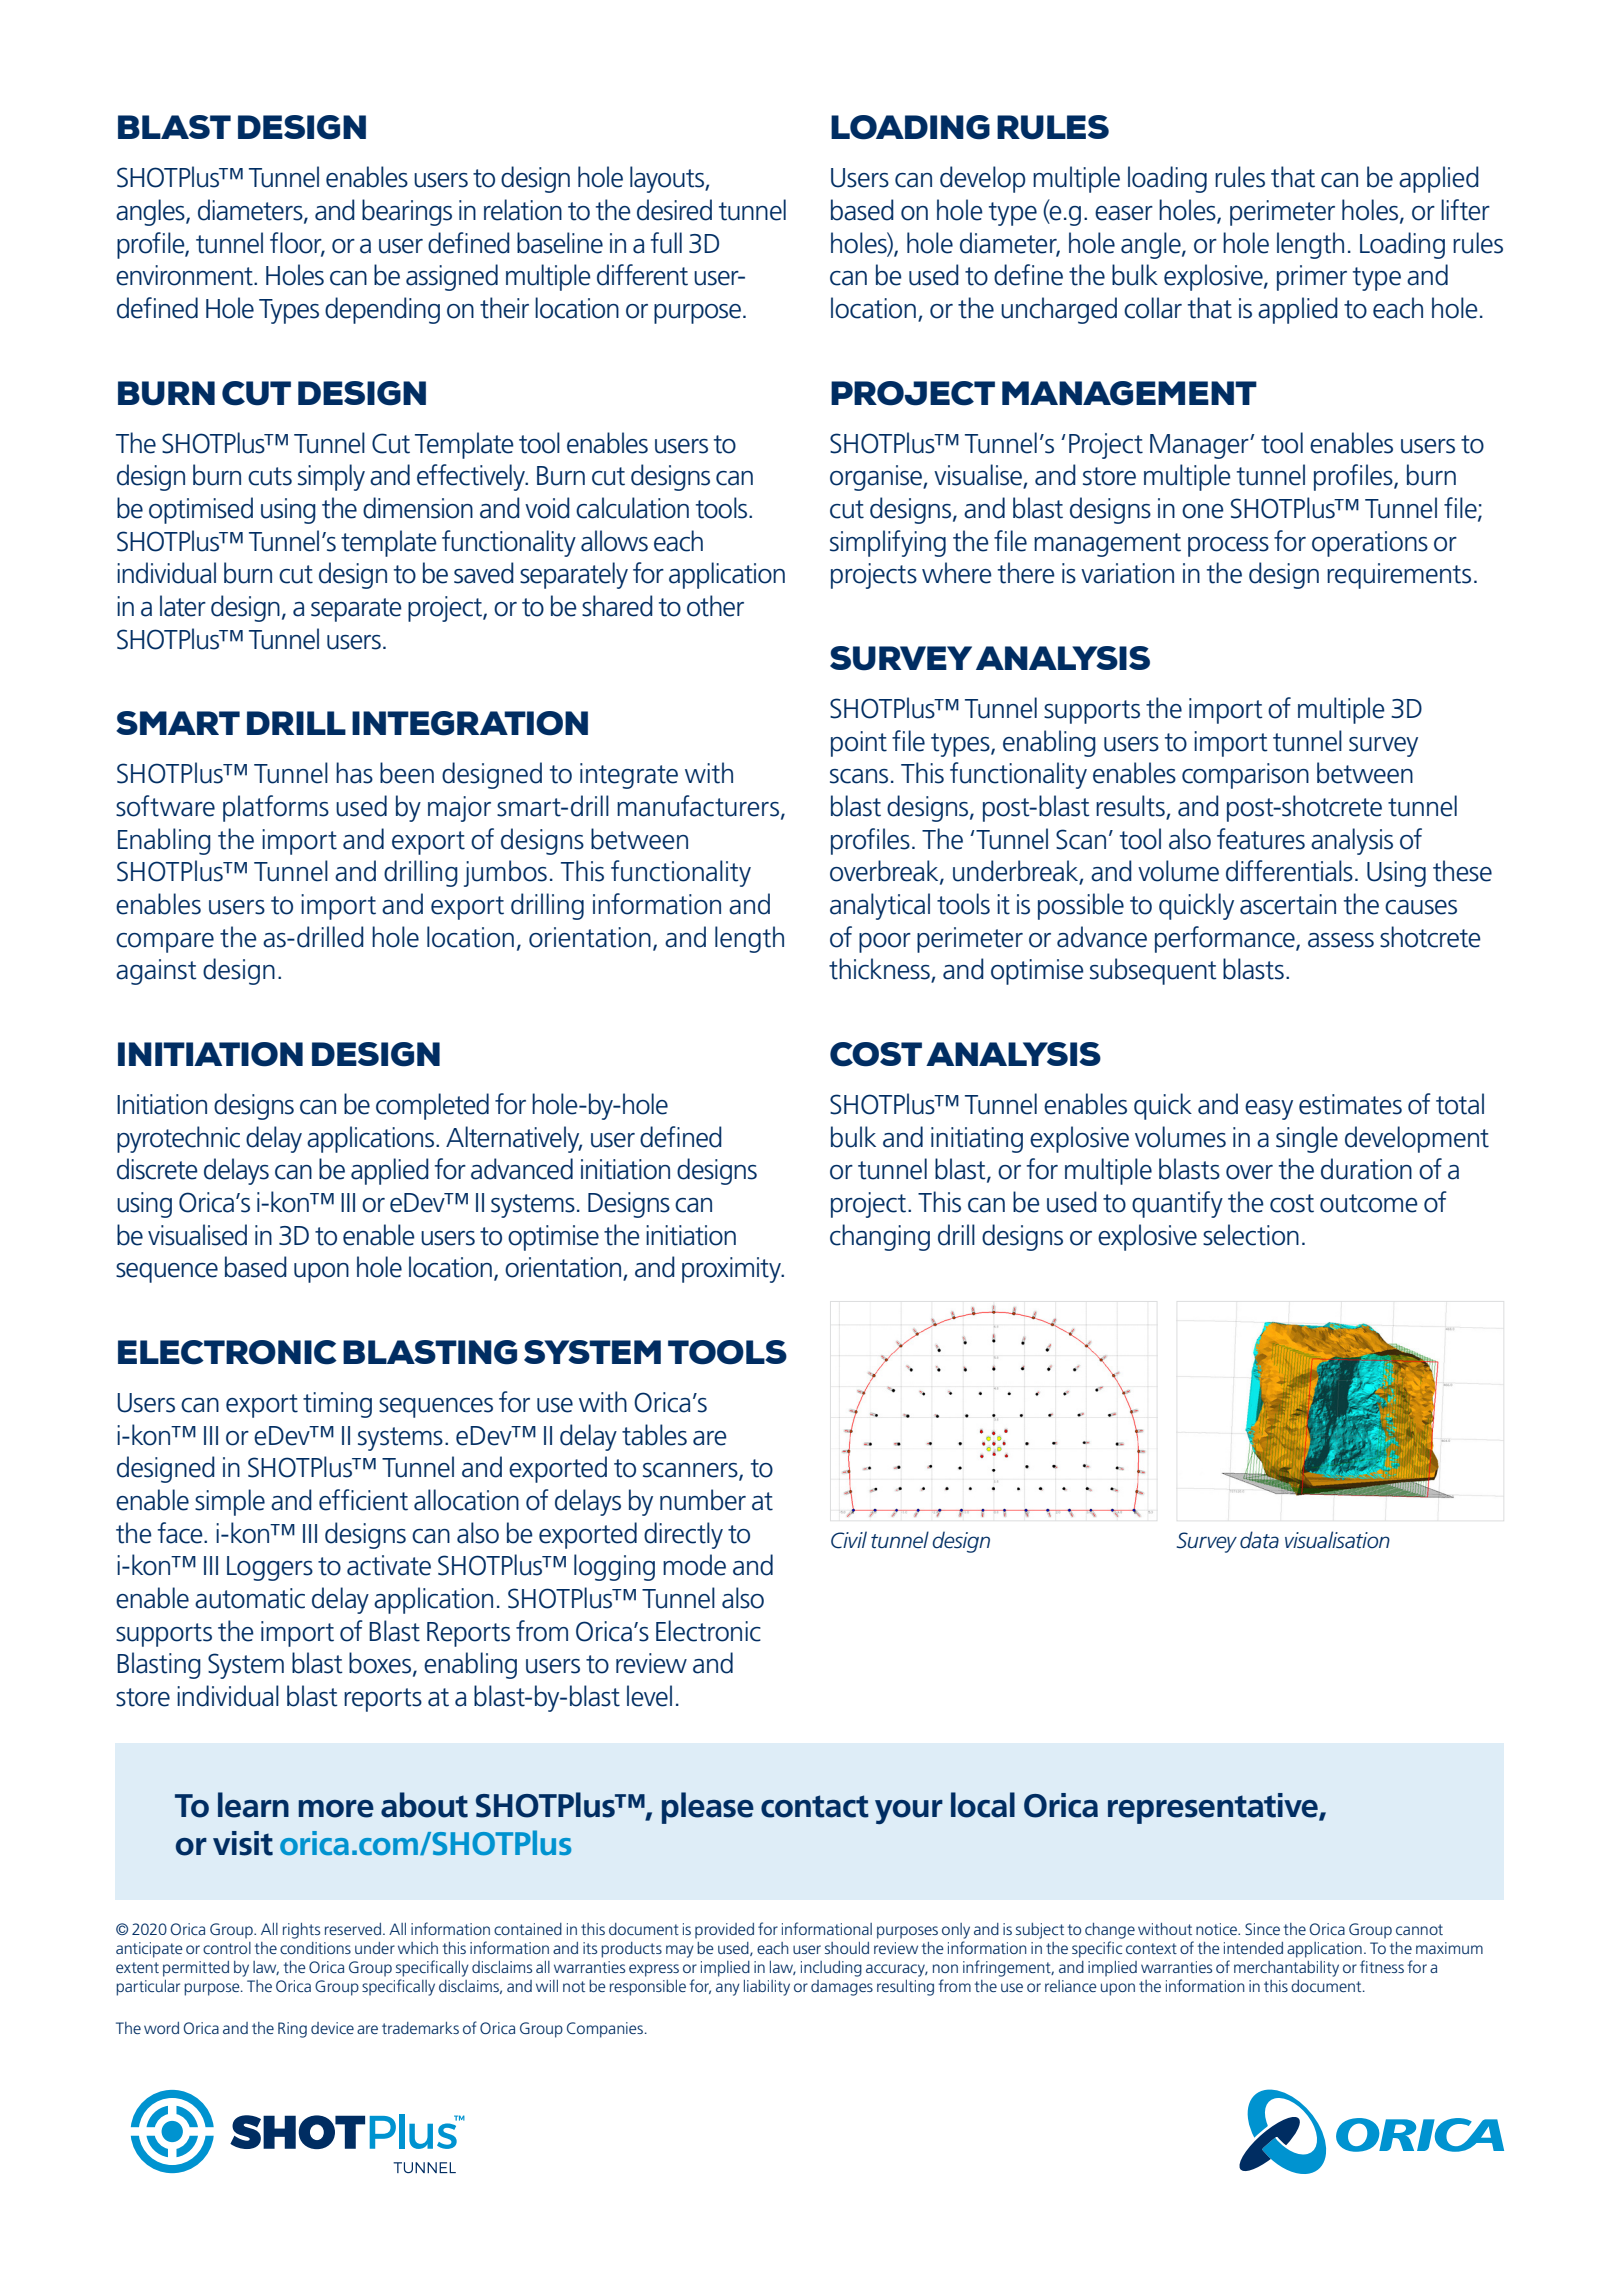  Describe the element at coordinates (1261, 839) in the image. I see `features` at that location.
